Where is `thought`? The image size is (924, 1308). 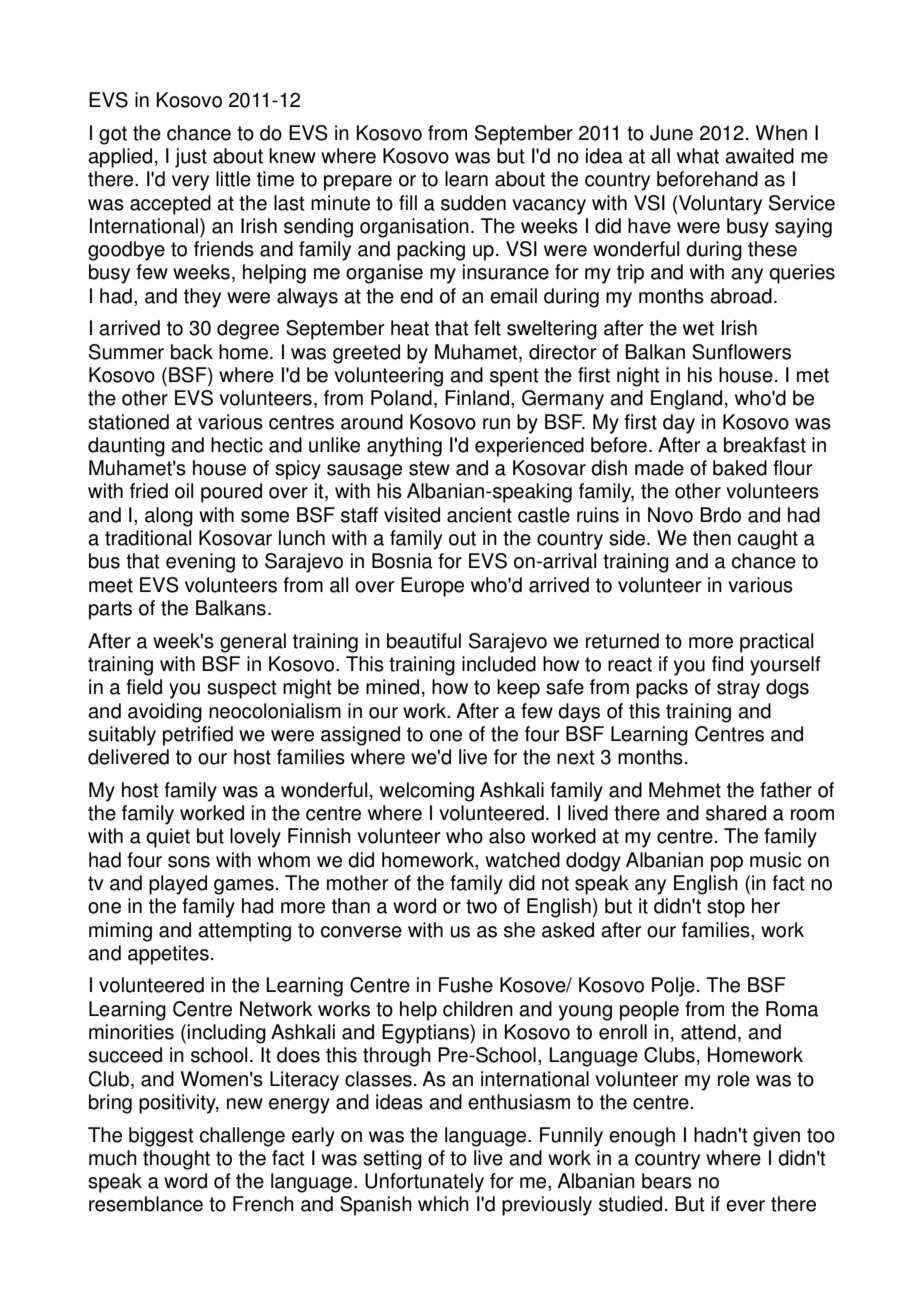 thought is located at coordinates (176, 1160).
